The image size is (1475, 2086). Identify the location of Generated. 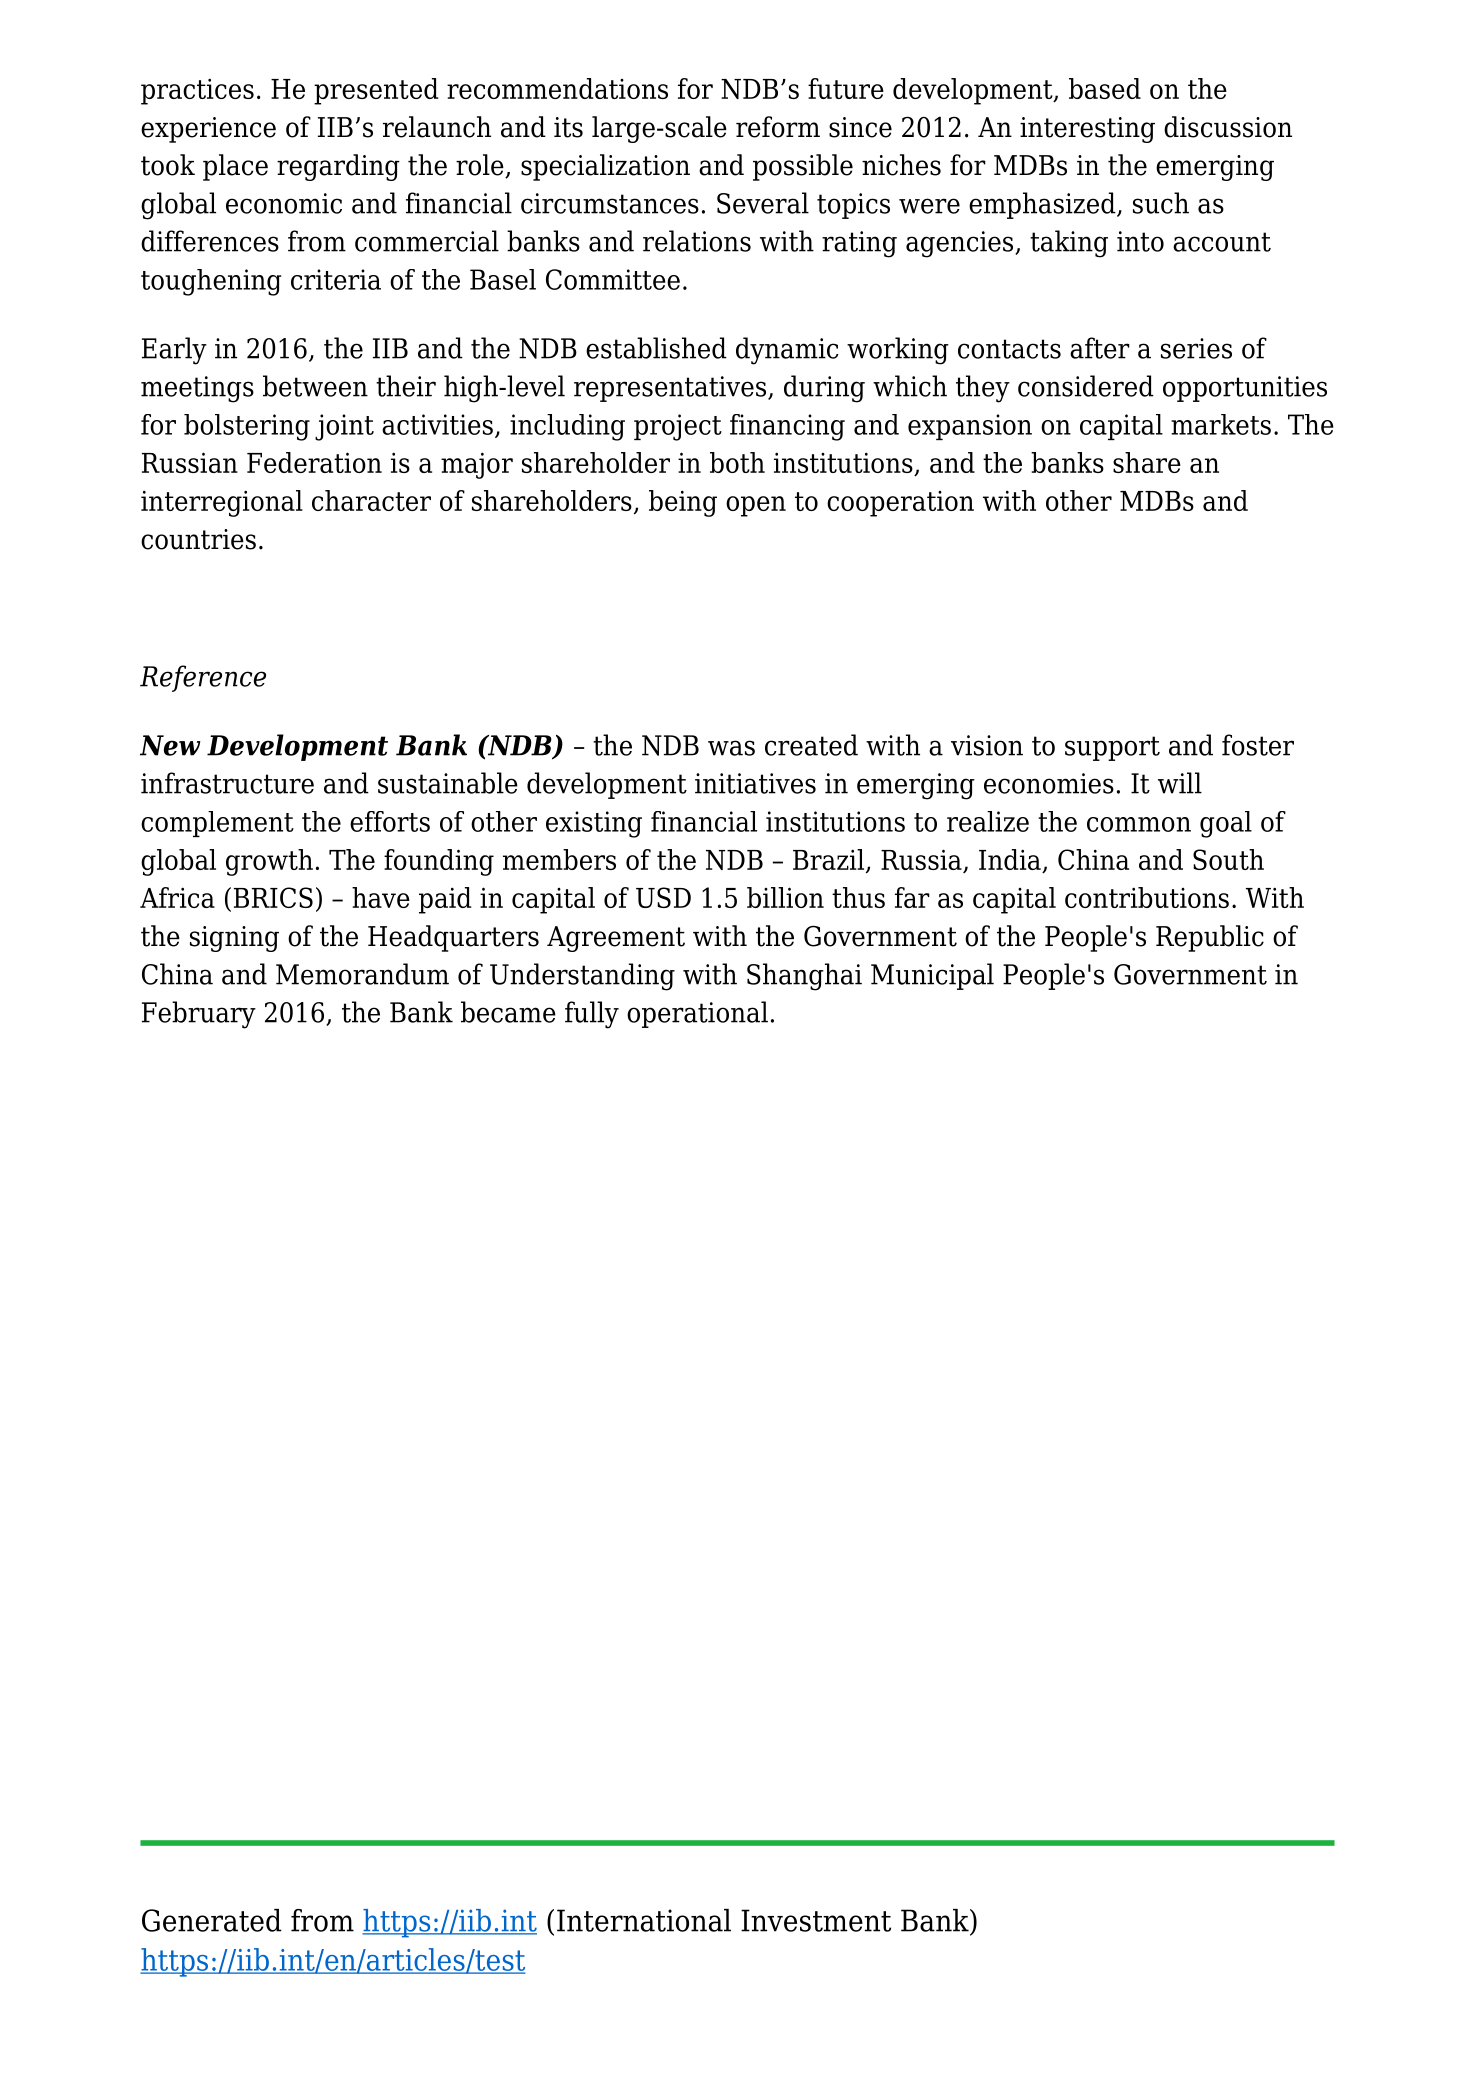
(212, 1920).
